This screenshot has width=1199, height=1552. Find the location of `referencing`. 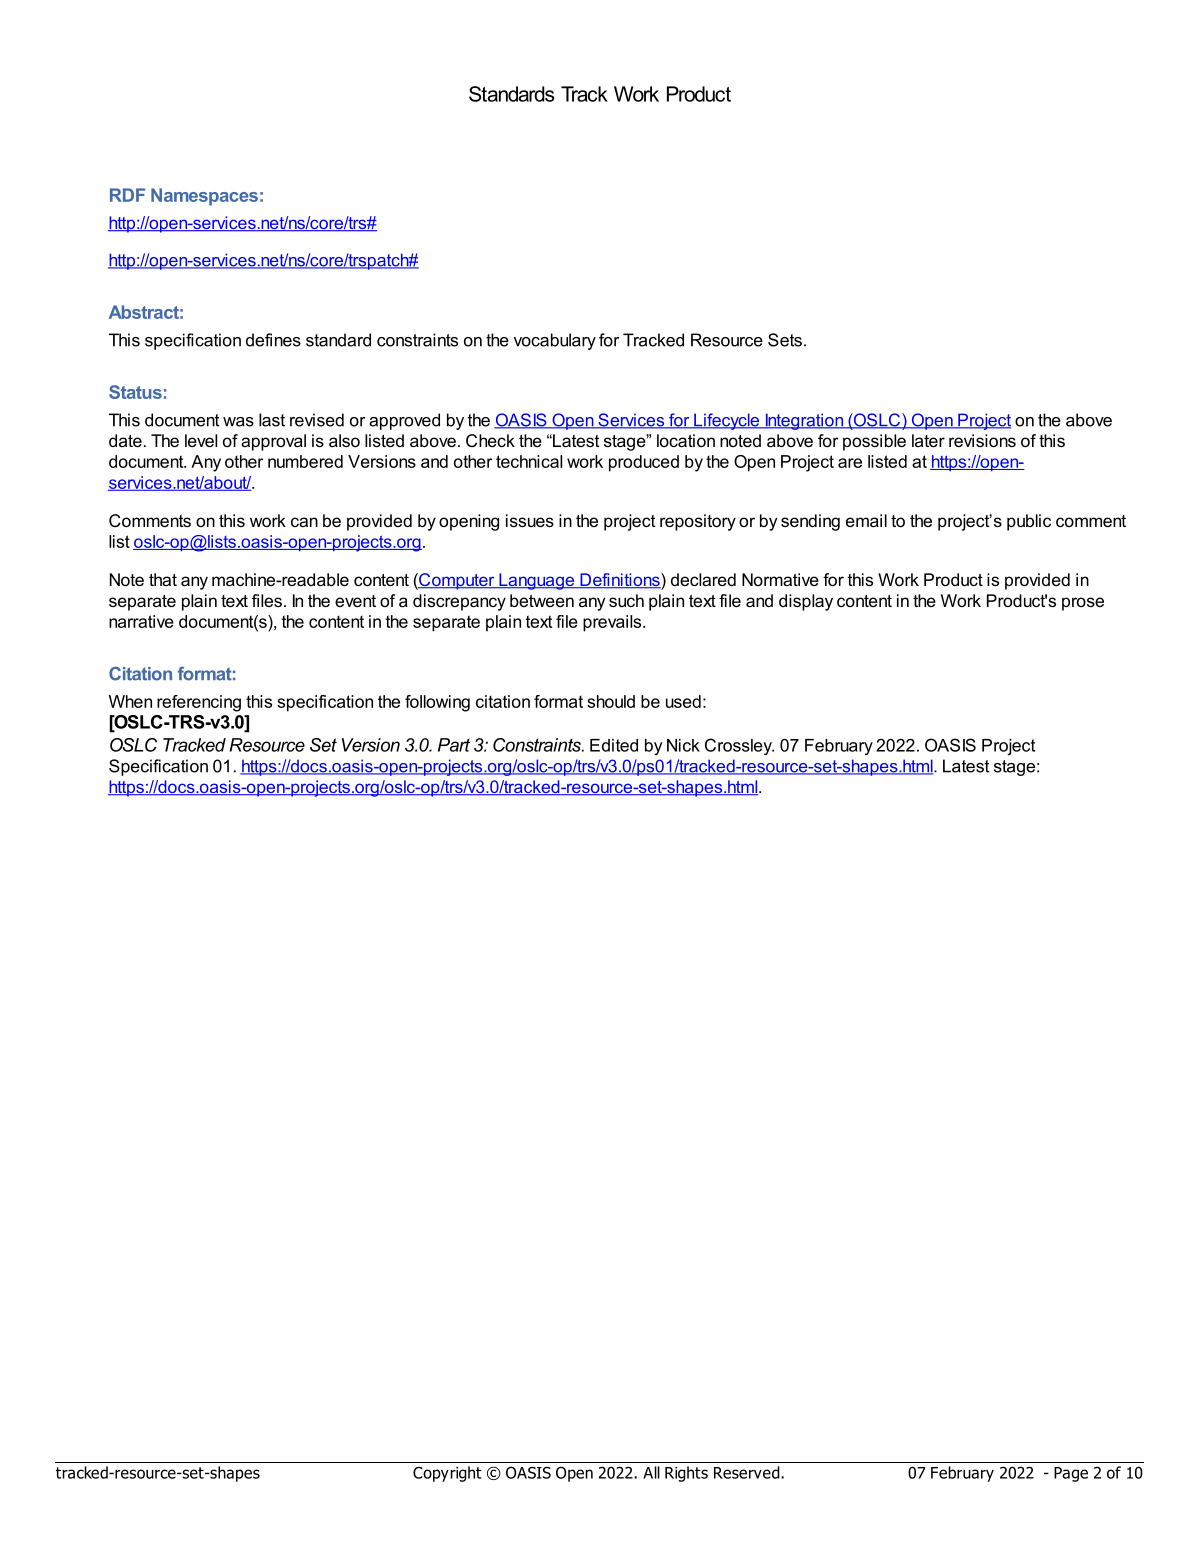

referencing is located at coordinates (199, 703).
